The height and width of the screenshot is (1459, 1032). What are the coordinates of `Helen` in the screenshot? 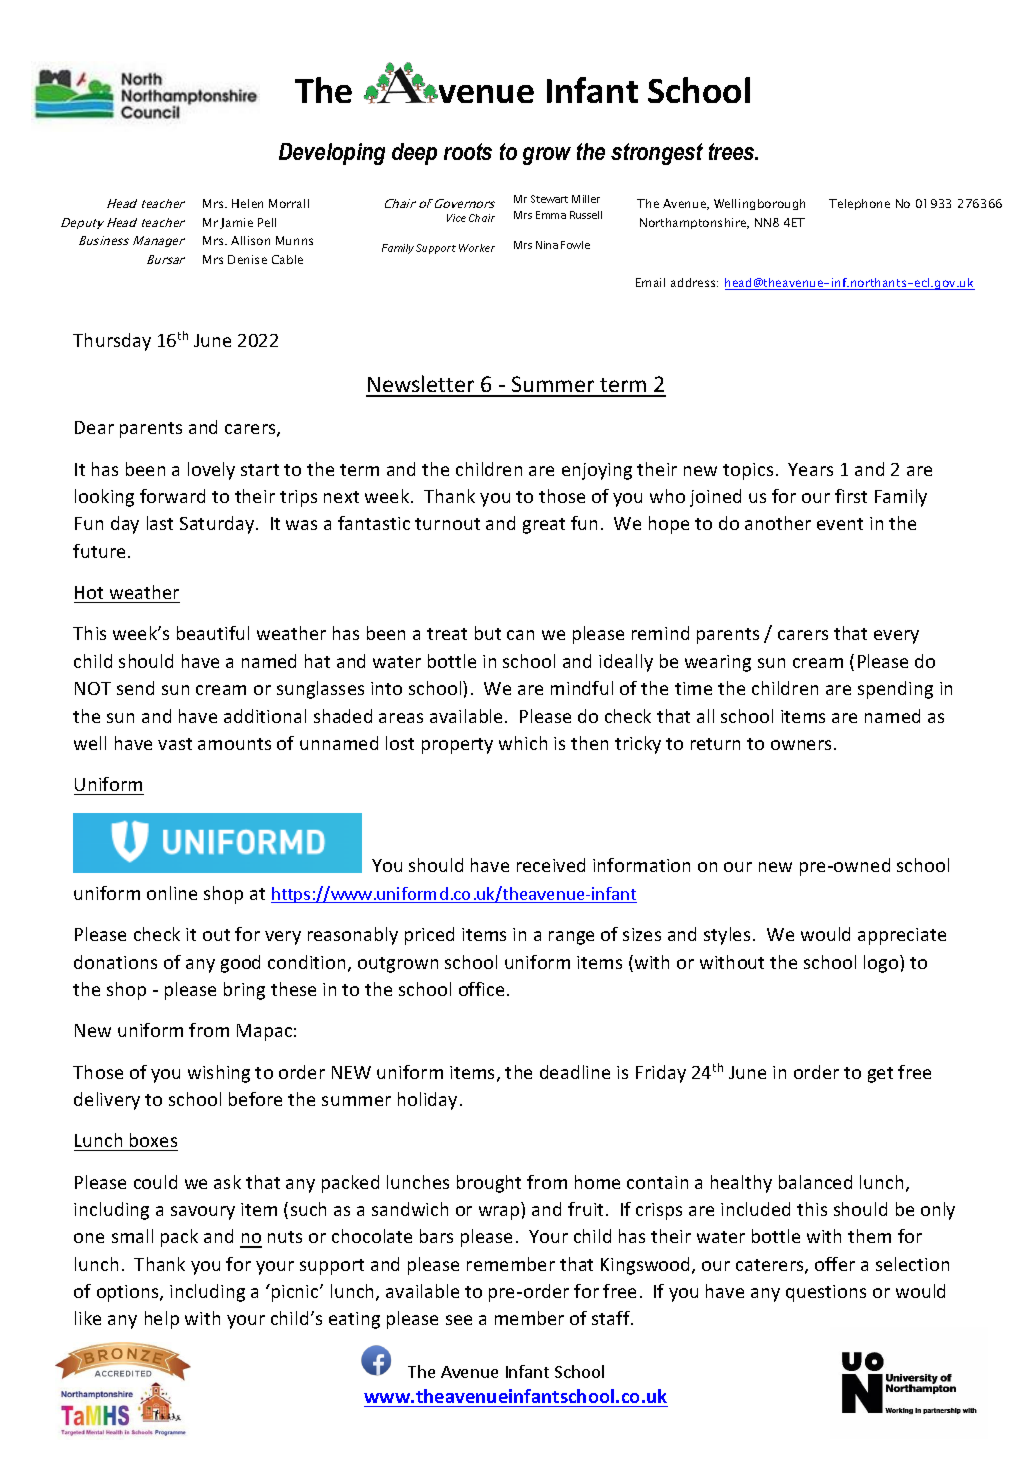 It's located at (247, 203).
